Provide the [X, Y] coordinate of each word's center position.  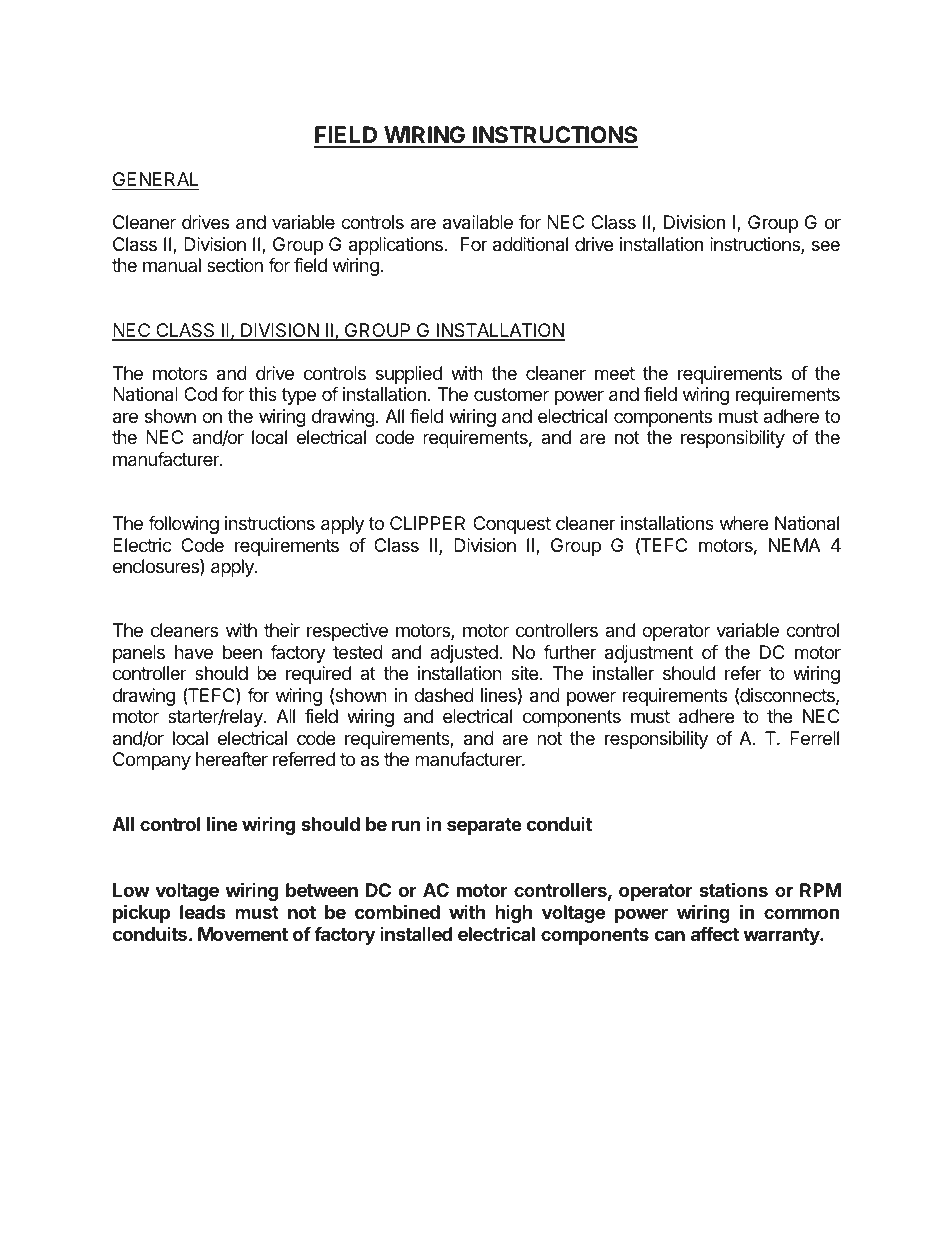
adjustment [649, 654]
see [826, 245]
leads [203, 912]
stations [733, 889]
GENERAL [155, 181]
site [524, 673]
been [242, 652]
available [478, 222]
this [262, 394]
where [744, 523]
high [513, 914]
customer [511, 394]
